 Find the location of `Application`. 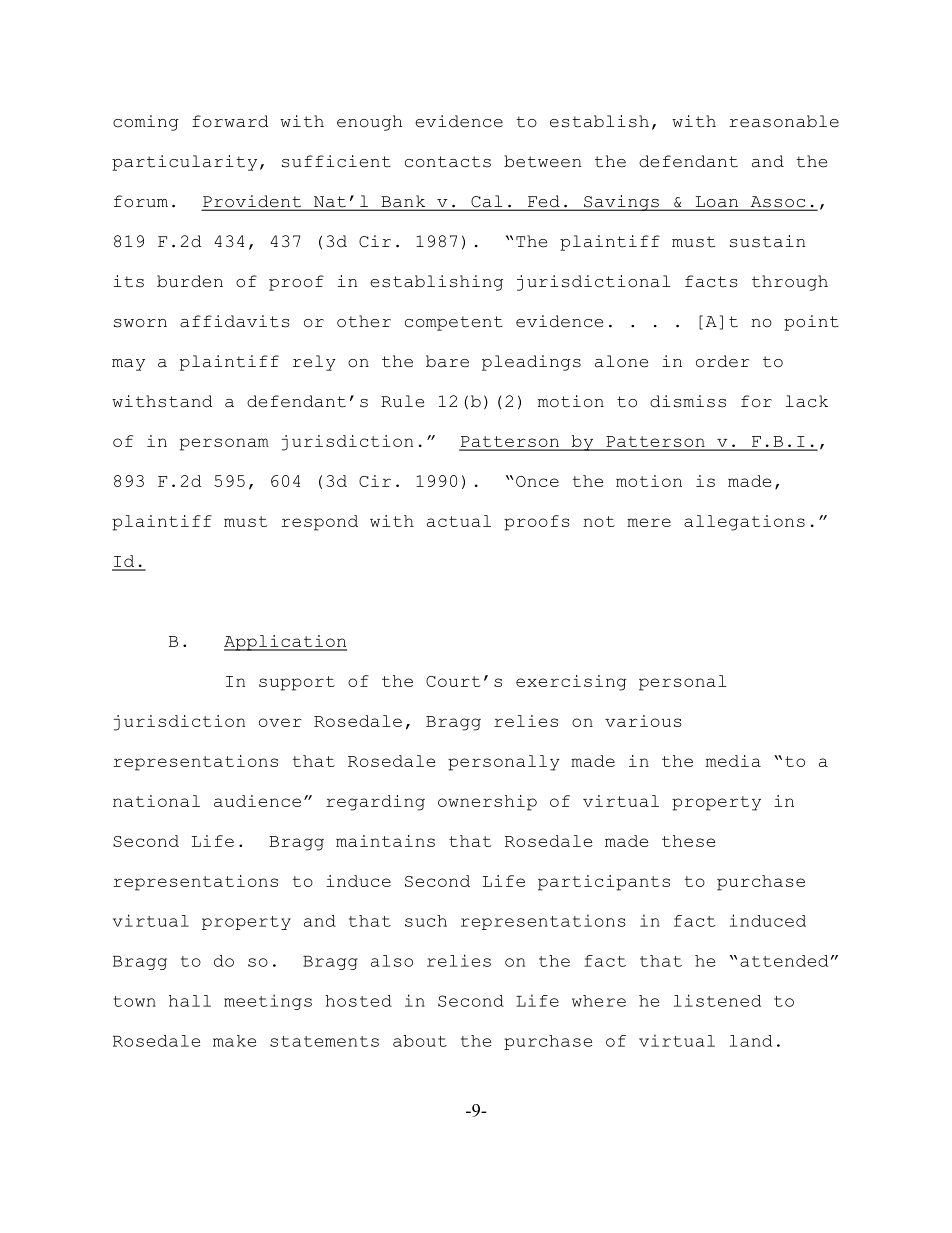

Application is located at coordinates (285, 643).
